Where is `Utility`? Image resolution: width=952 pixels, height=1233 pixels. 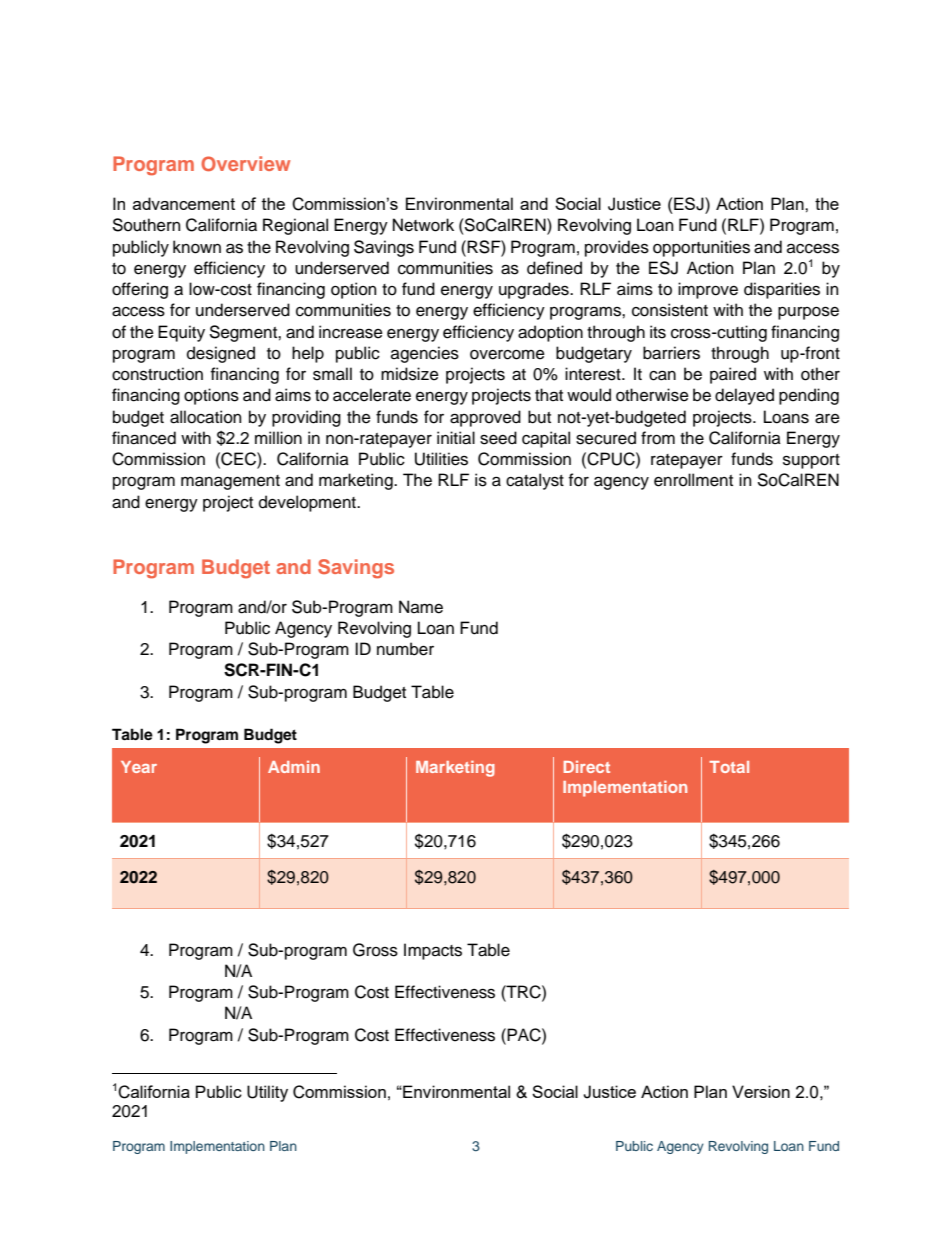 Utility is located at coordinates (267, 1093).
